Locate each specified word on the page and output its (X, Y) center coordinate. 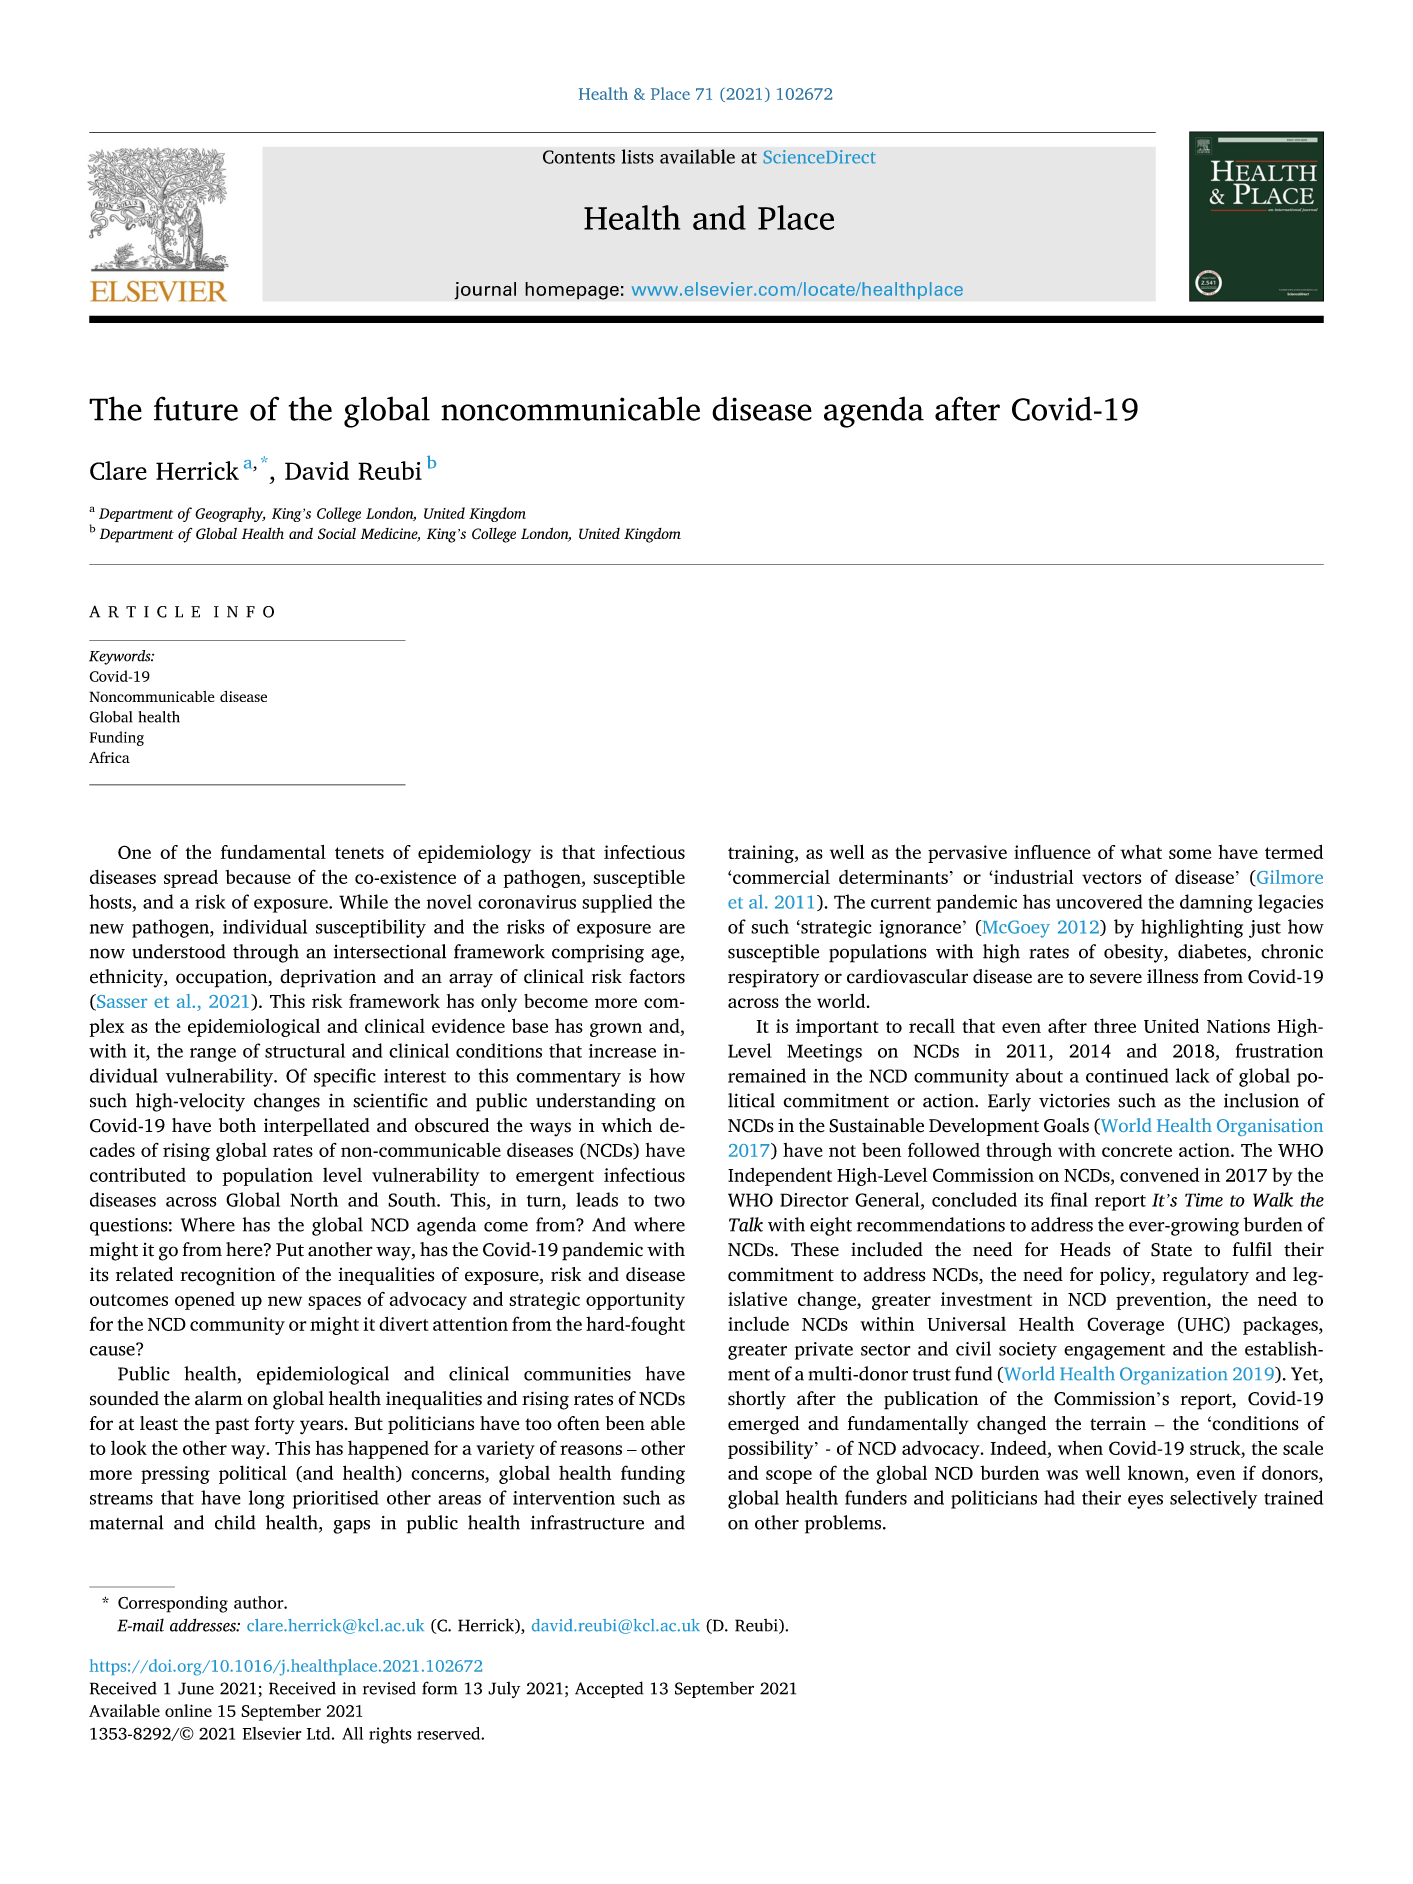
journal (485, 291)
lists (637, 156)
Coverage (1125, 1326)
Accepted (609, 1689)
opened (205, 1301)
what (1141, 852)
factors (657, 976)
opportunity (635, 1301)
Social (337, 534)
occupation (223, 979)
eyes (1145, 1502)
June (196, 1688)
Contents (579, 157)
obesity (1135, 953)
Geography (230, 514)
